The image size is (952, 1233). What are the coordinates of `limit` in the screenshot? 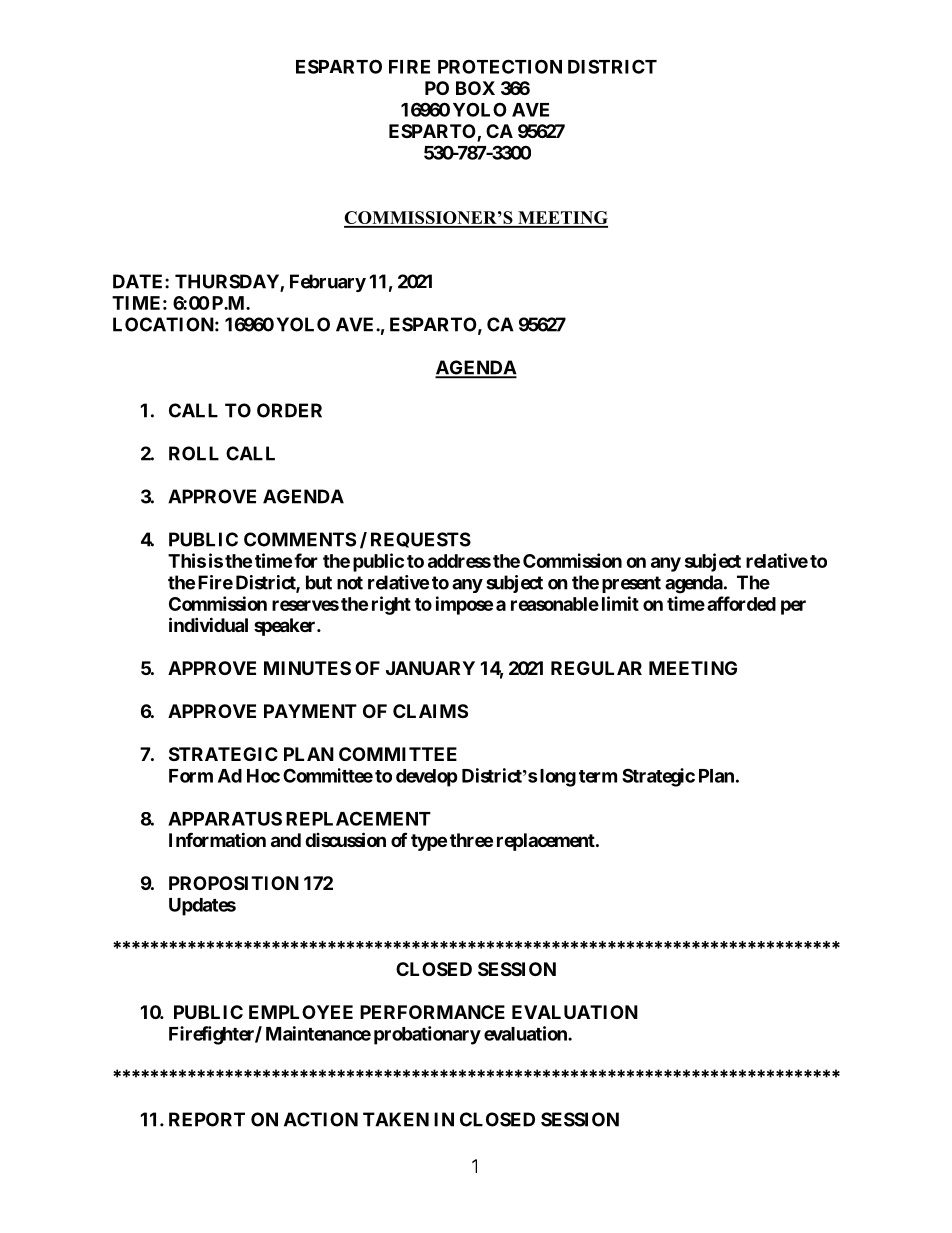 It's located at (620, 603).
